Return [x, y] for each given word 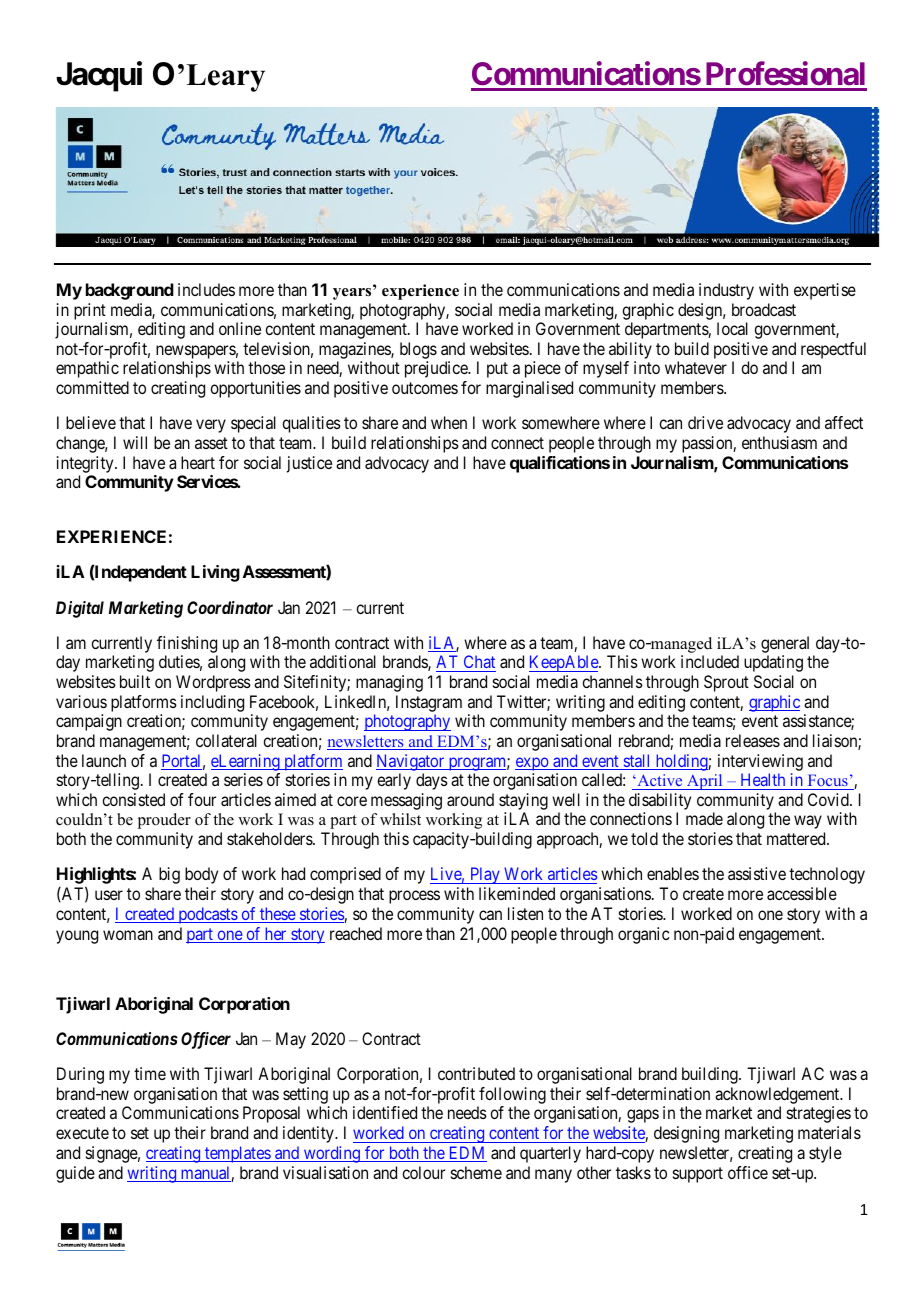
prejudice [437, 369]
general [785, 644]
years [353, 293]
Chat [478, 663]
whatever [696, 367]
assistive [757, 873]
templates [237, 1154]
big [169, 875]
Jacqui [99, 76]
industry [726, 291]
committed [92, 387]
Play [485, 875]
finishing [187, 644]
